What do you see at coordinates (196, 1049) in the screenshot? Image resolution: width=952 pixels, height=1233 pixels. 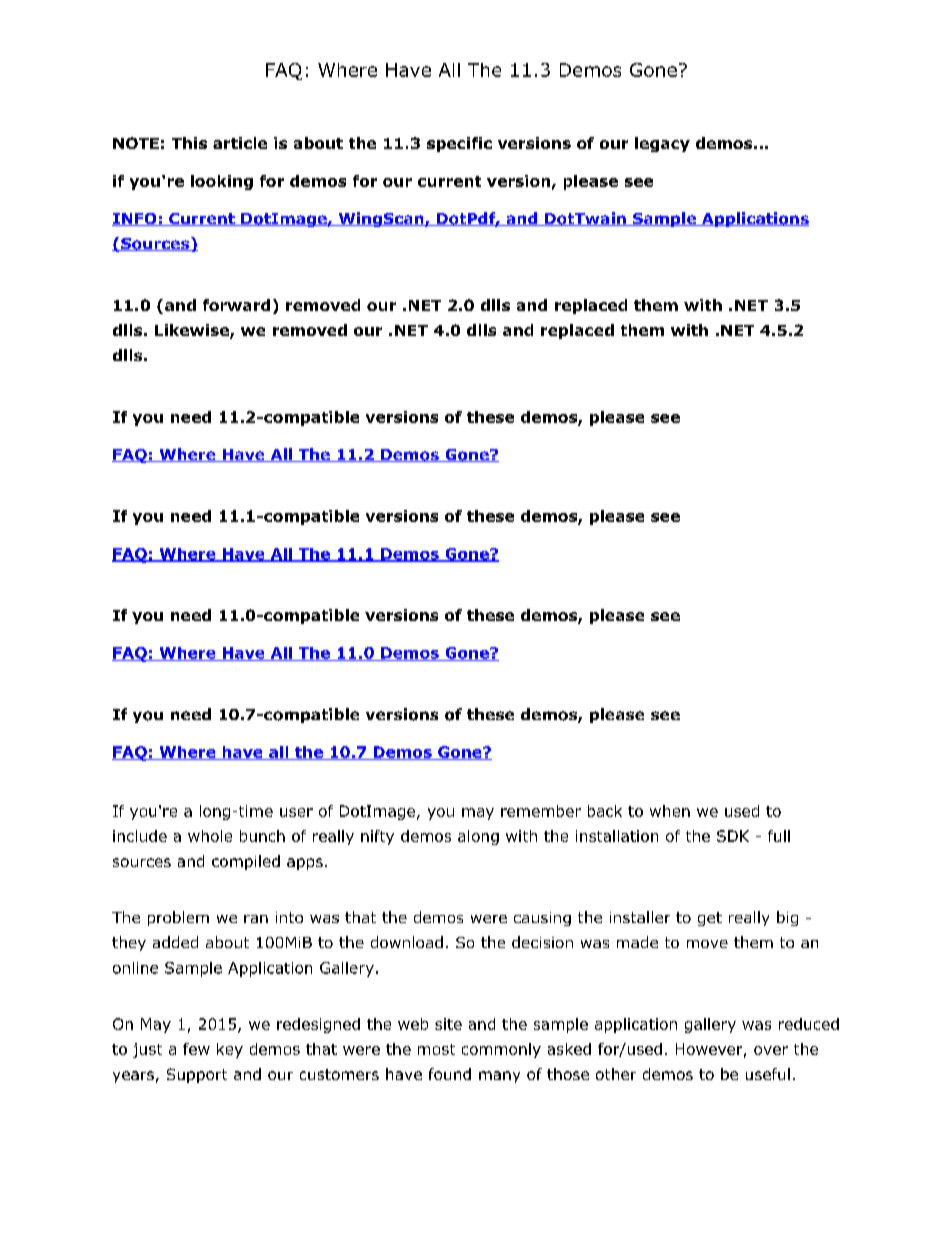 I see `few` at bounding box center [196, 1049].
